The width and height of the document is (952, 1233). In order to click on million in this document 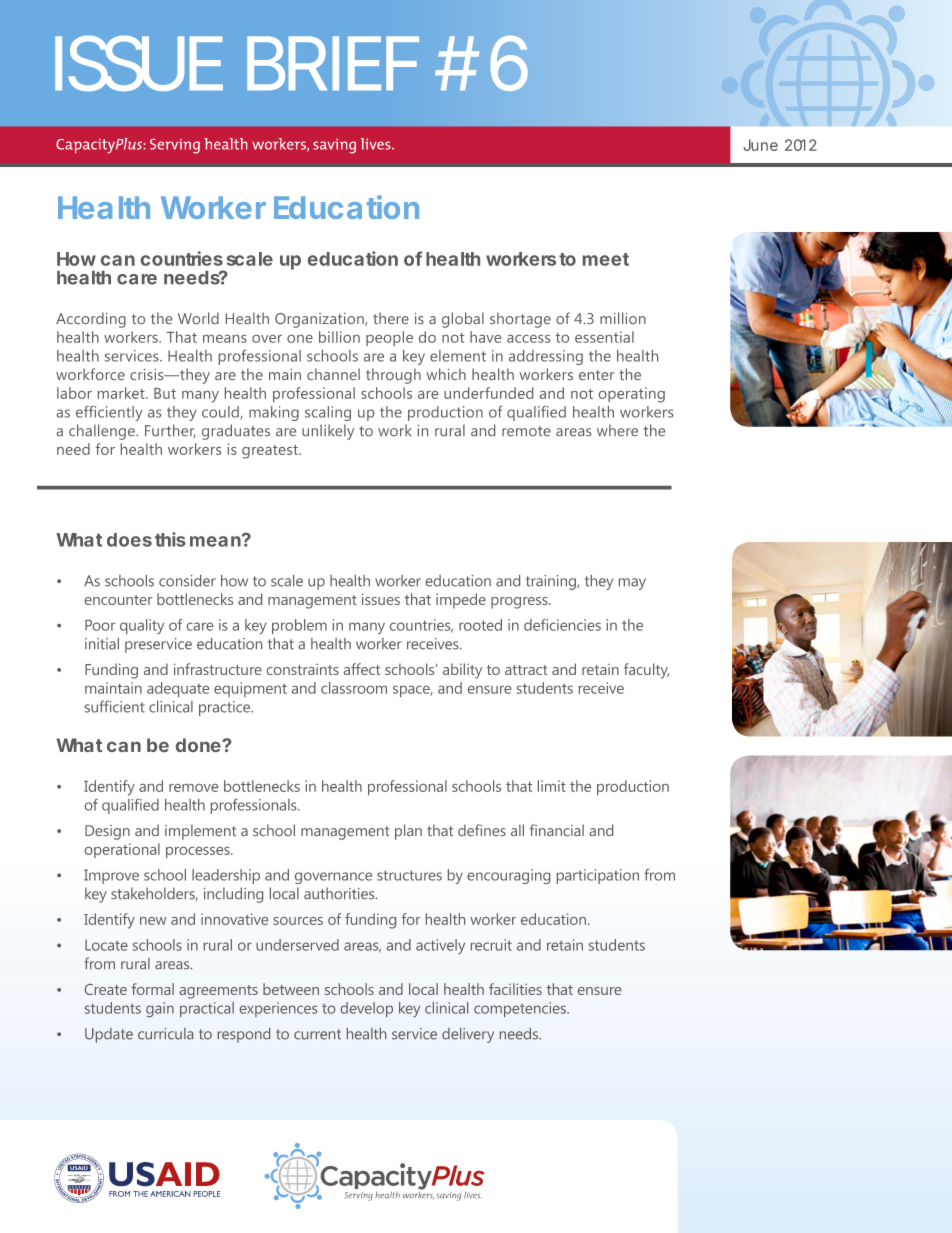, I will do `click(623, 318)`.
